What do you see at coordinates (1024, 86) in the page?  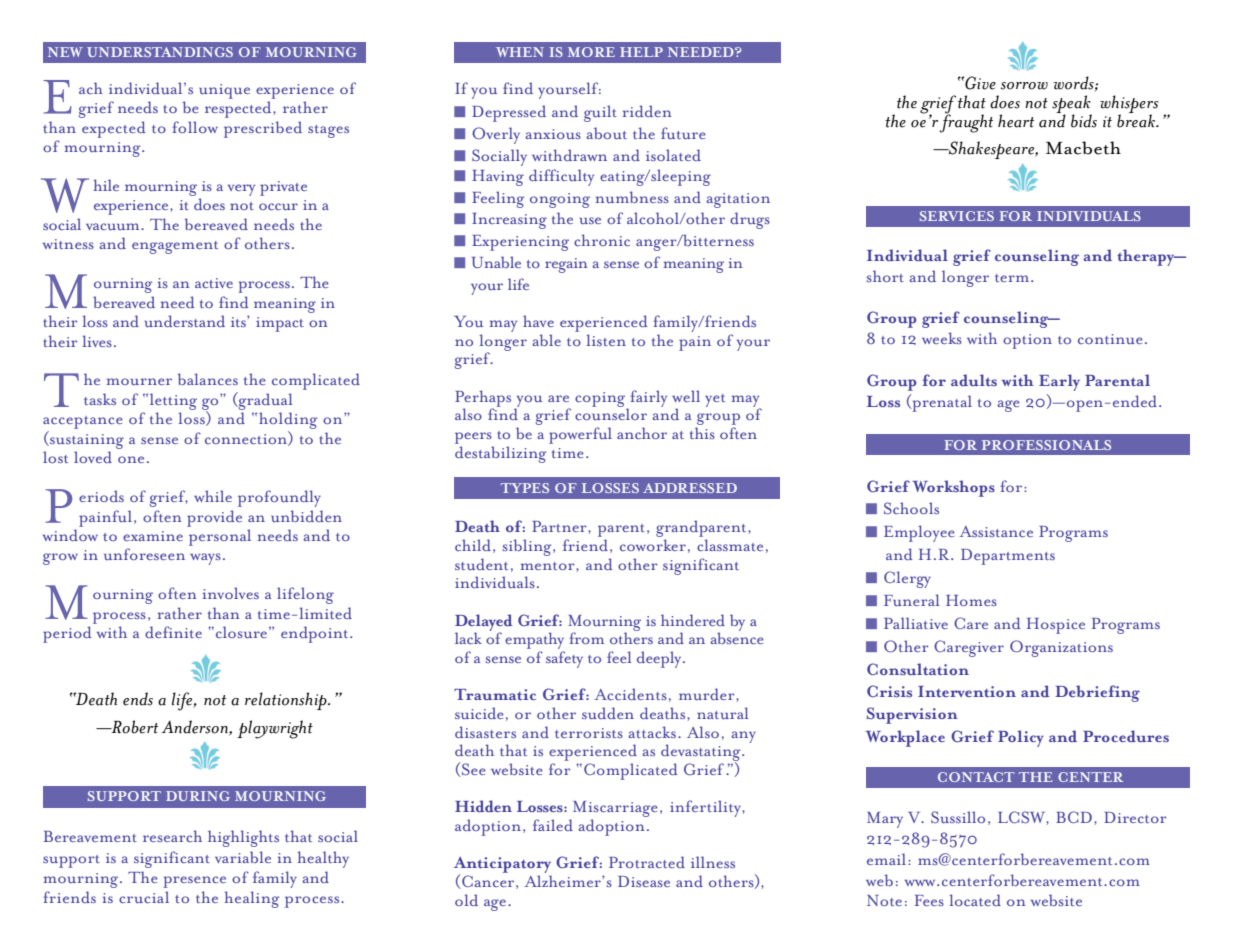 I see `sorrow` at bounding box center [1024, 86].
